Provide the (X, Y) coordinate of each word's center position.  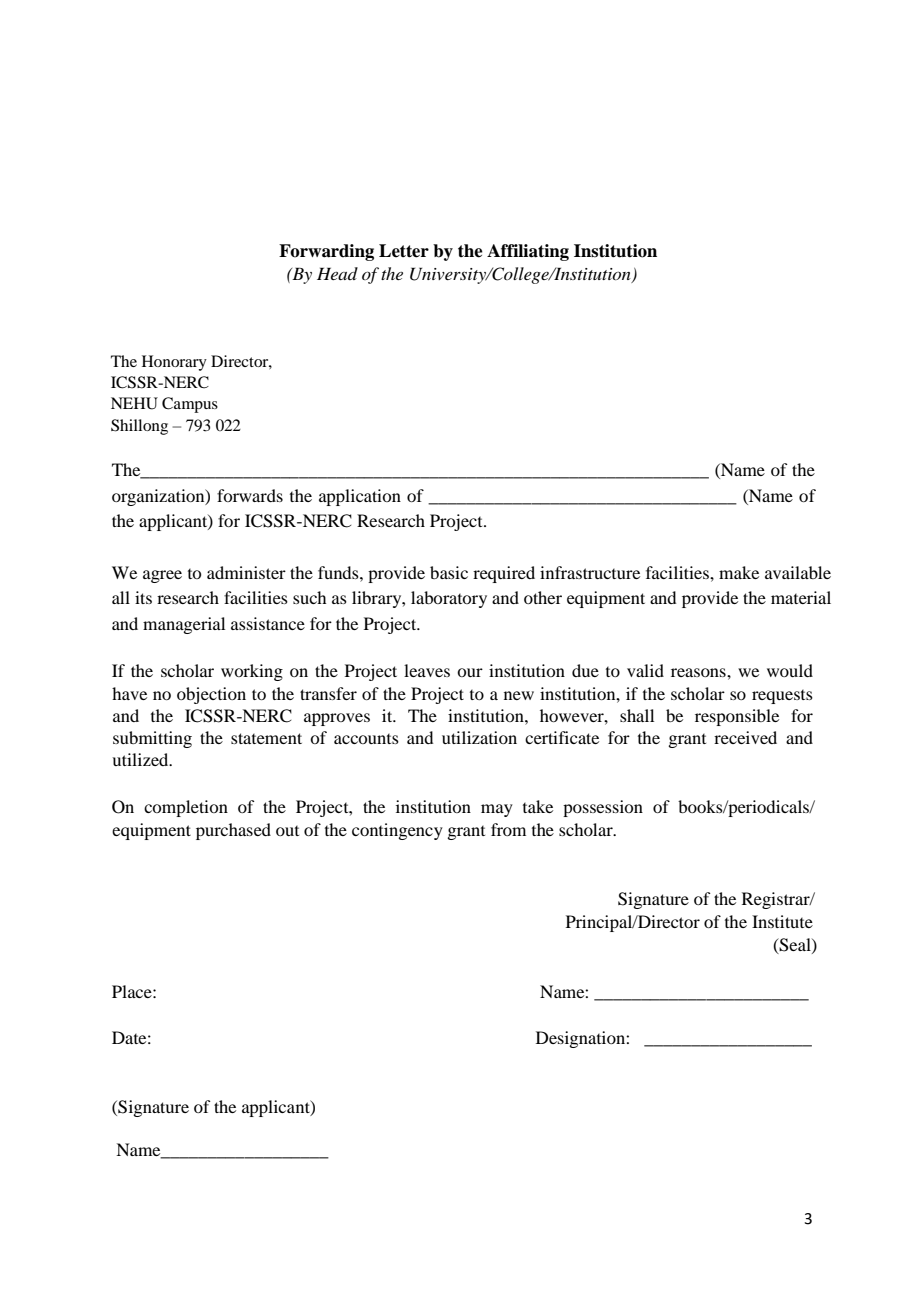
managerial (184, 625)
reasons (699, 672)
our (470, 672)
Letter (404, 251)
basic (449, 572)
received (745, 737)
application (360, 497)
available (798, 572)
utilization (479, 737)
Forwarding (326, 252)
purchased (233, 831)
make (739, 572)
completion (186, 808)
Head (337, 273)
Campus (190, 405)
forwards (250, 495)
